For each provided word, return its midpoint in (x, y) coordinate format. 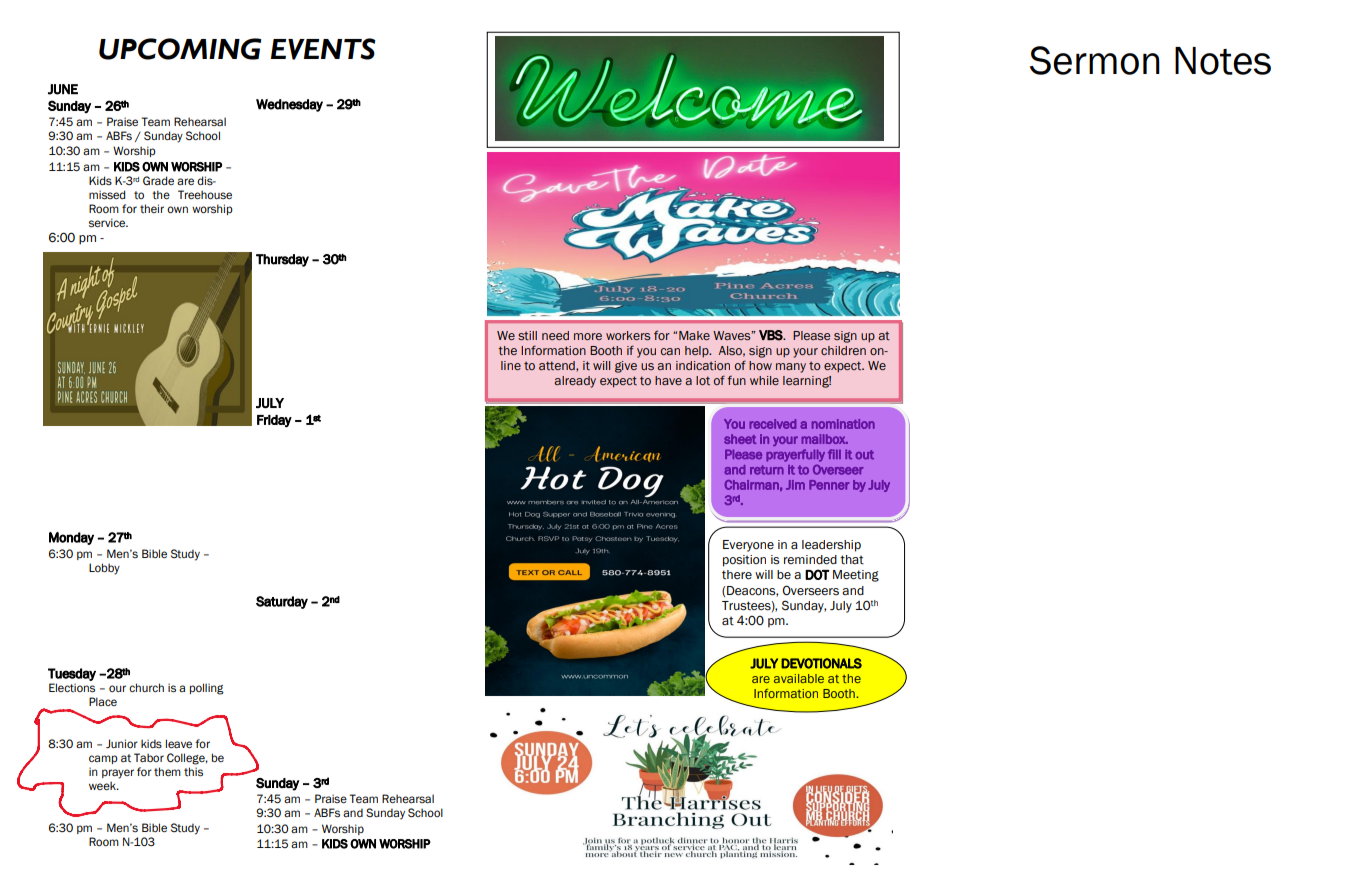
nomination (843, 424)
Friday (274, 421)
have (668, 380)
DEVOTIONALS (821, 663)
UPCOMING (180, 49)
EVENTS (323, 49)
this (193, 772)
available (799, 678)
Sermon (1095, 60)
